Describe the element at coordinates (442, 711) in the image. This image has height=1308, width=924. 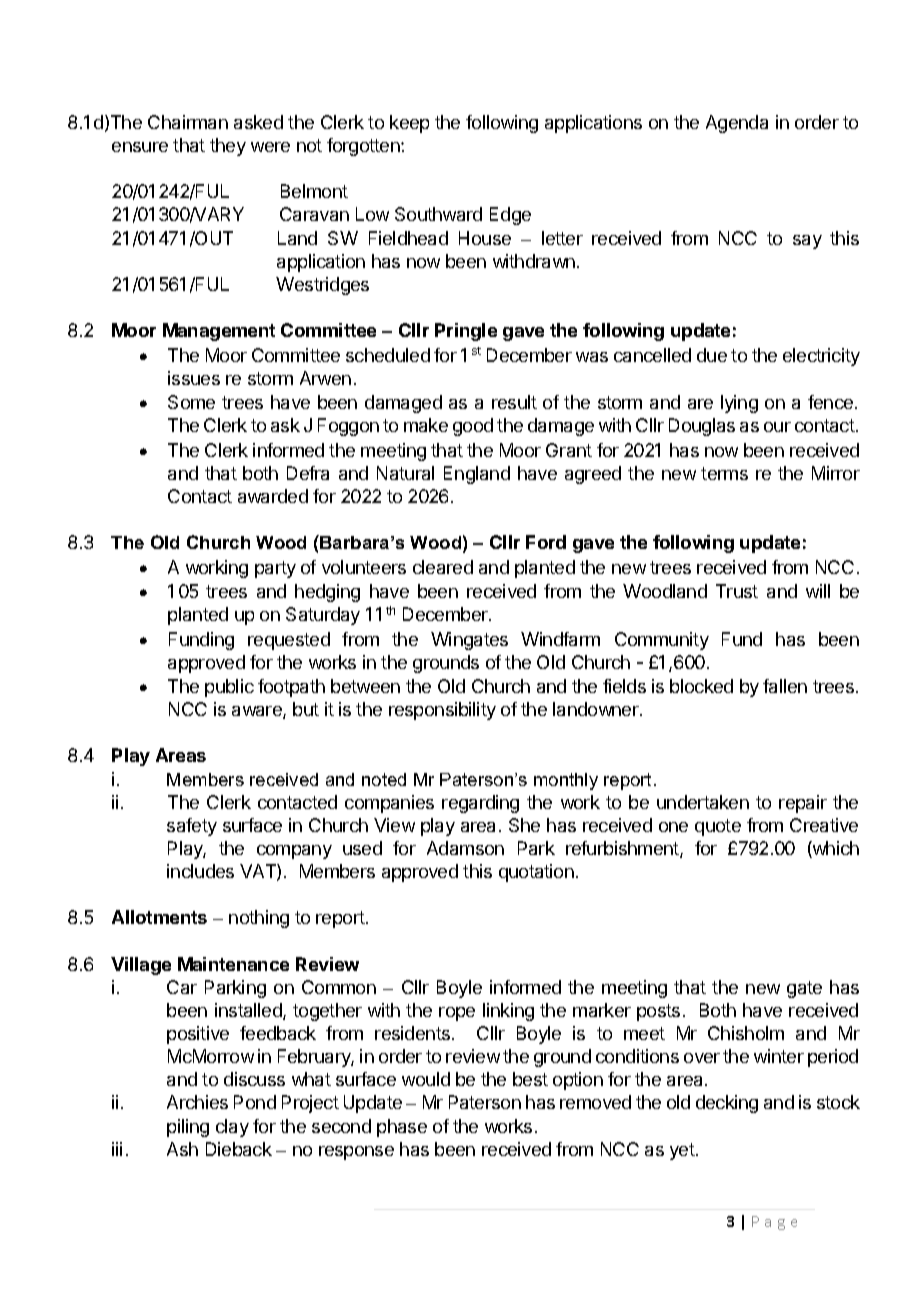
I see `responsibility` at that location.
